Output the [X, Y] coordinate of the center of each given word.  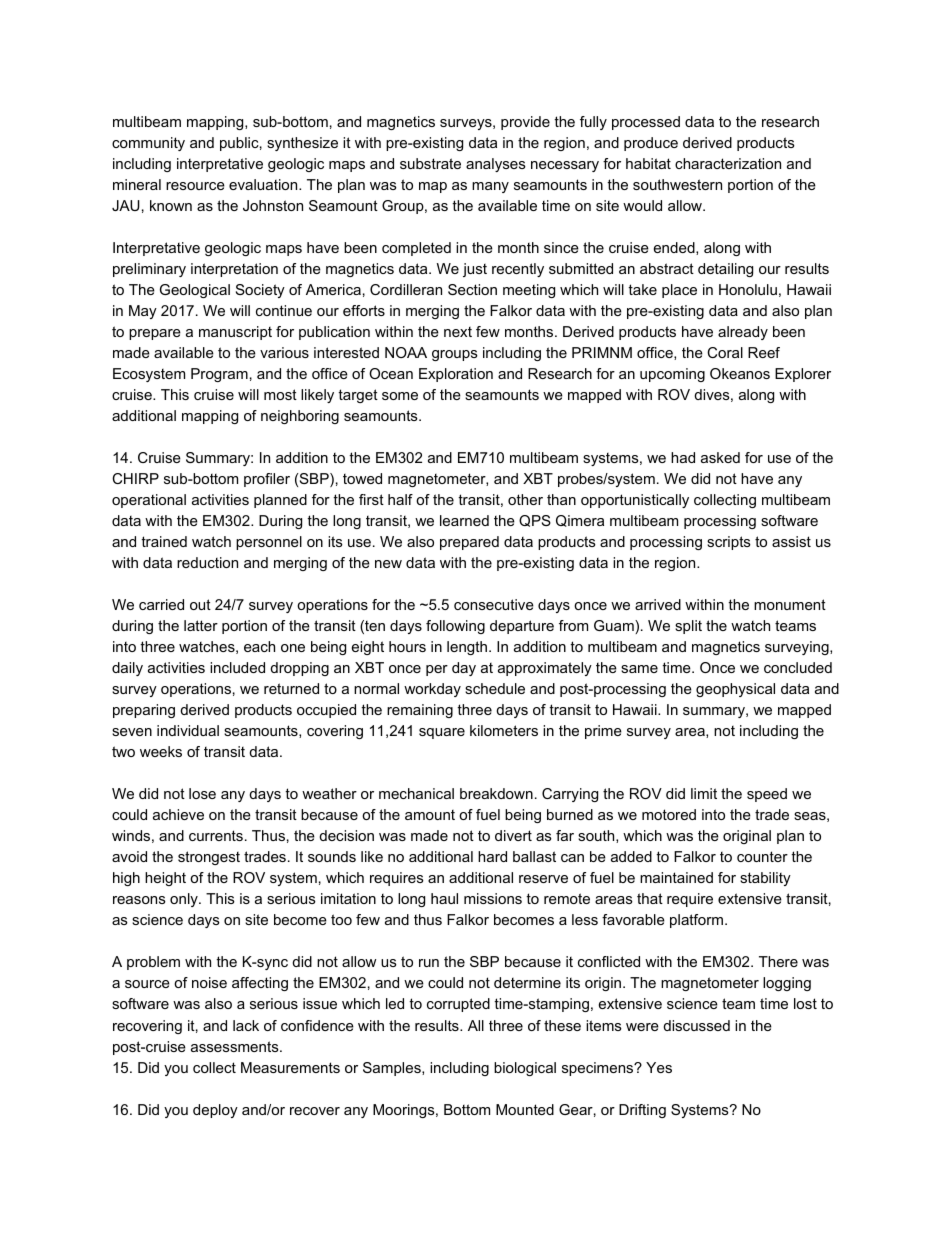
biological [525, 1069]
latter [201, 625]
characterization [728, 163]
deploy [215, 1111]
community [148, 144]
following [455, 627]
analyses [496, 165]
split [688, 627]
